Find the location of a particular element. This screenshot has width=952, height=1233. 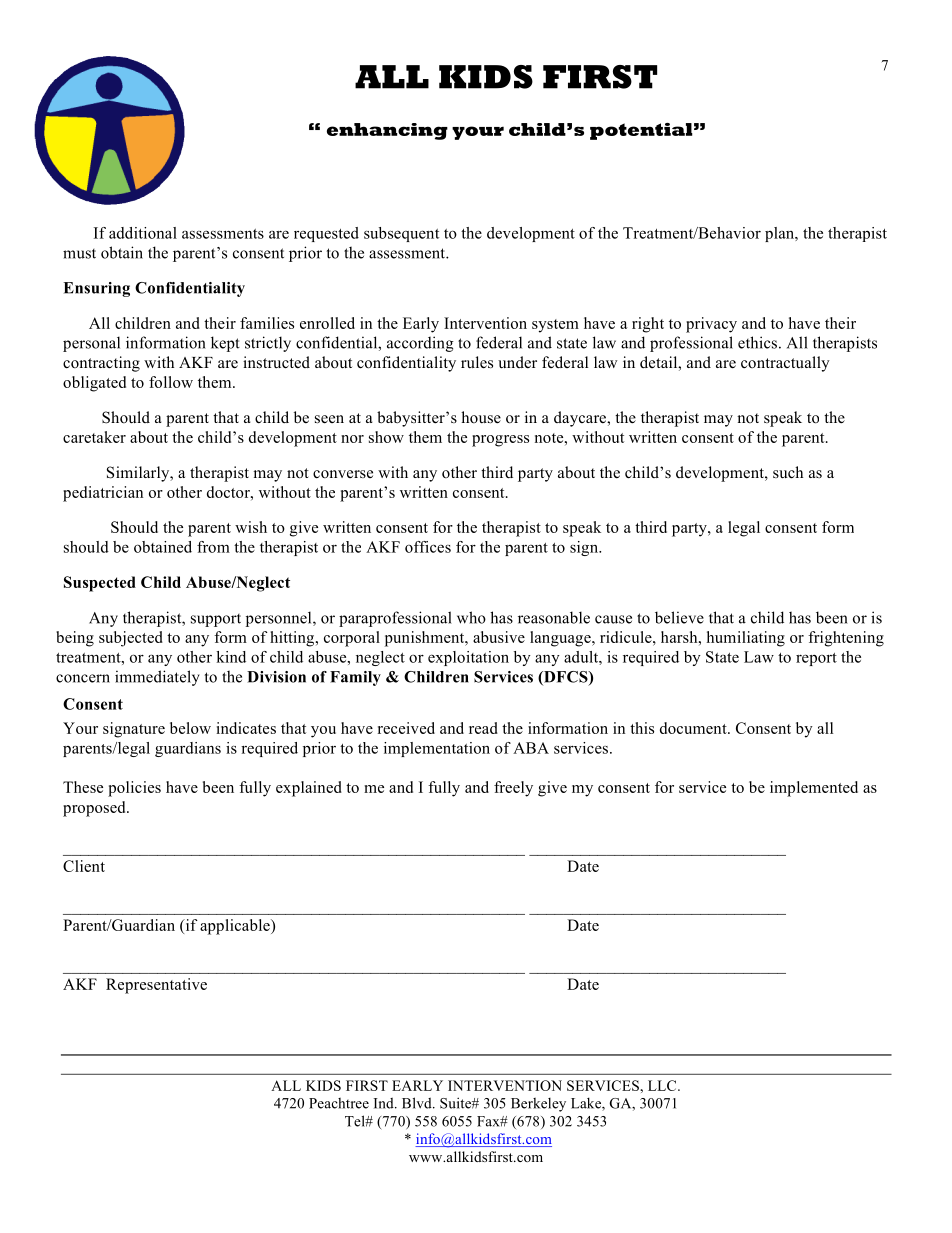

LLC is located at coordinates (663, 1085).
